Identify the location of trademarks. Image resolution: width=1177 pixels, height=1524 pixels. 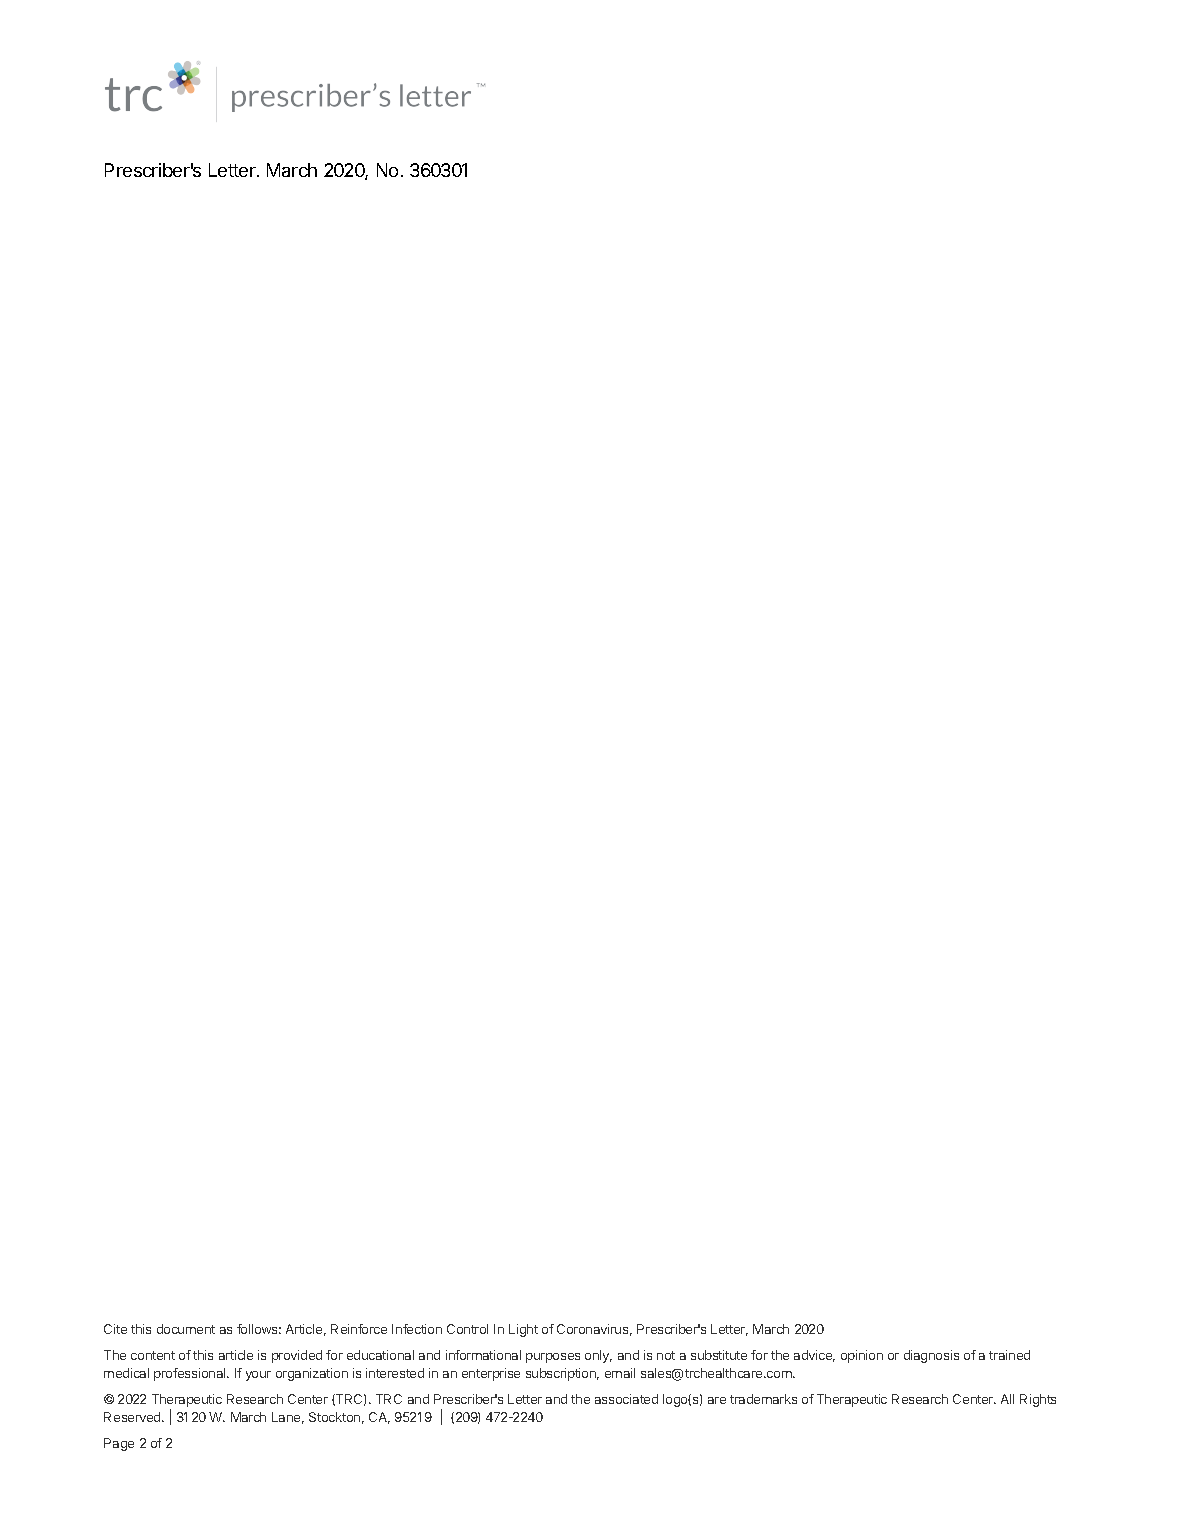
(763, 1399).
